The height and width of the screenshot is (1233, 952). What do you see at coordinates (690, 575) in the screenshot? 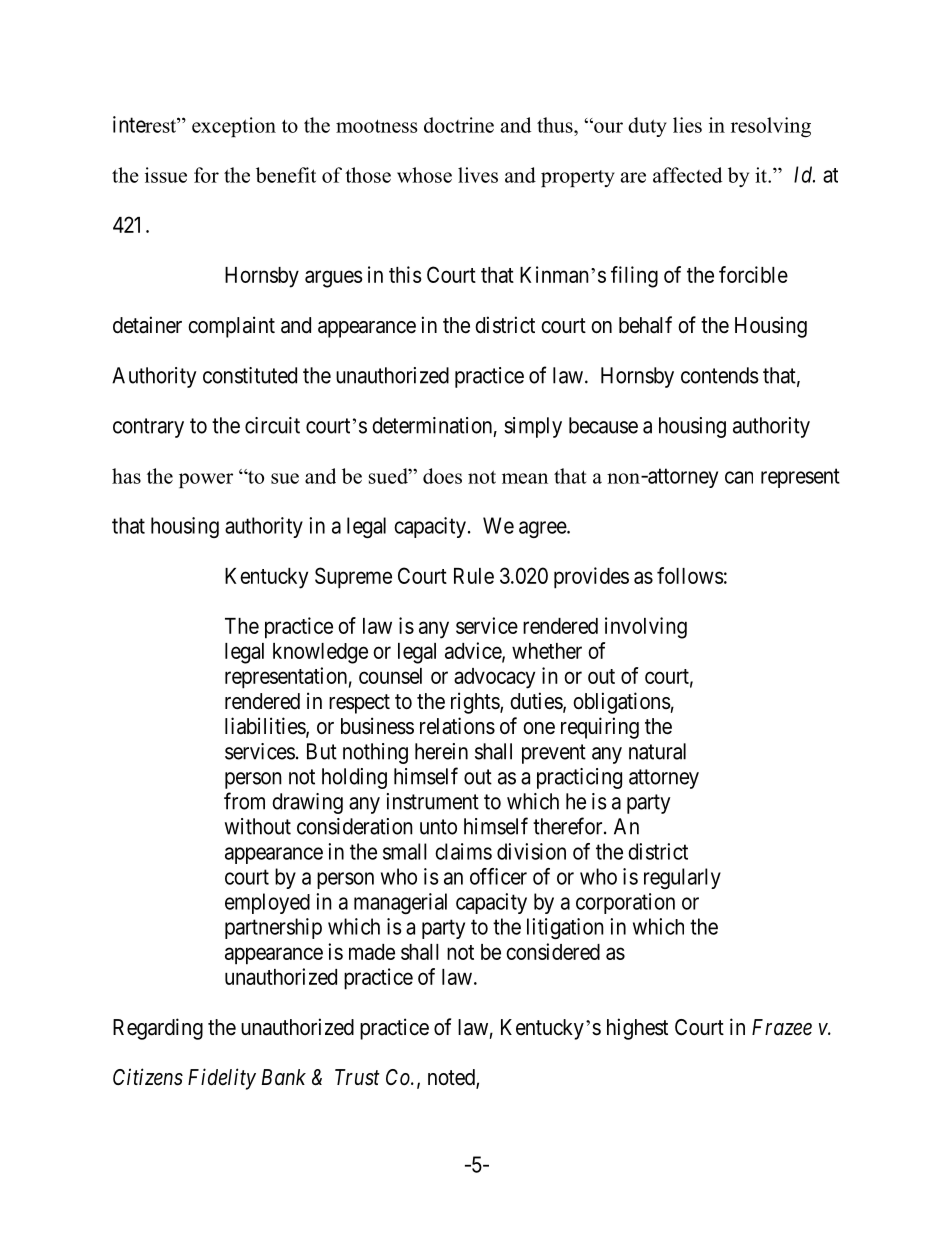
I see `follows` at bounding box center [690, 575].
